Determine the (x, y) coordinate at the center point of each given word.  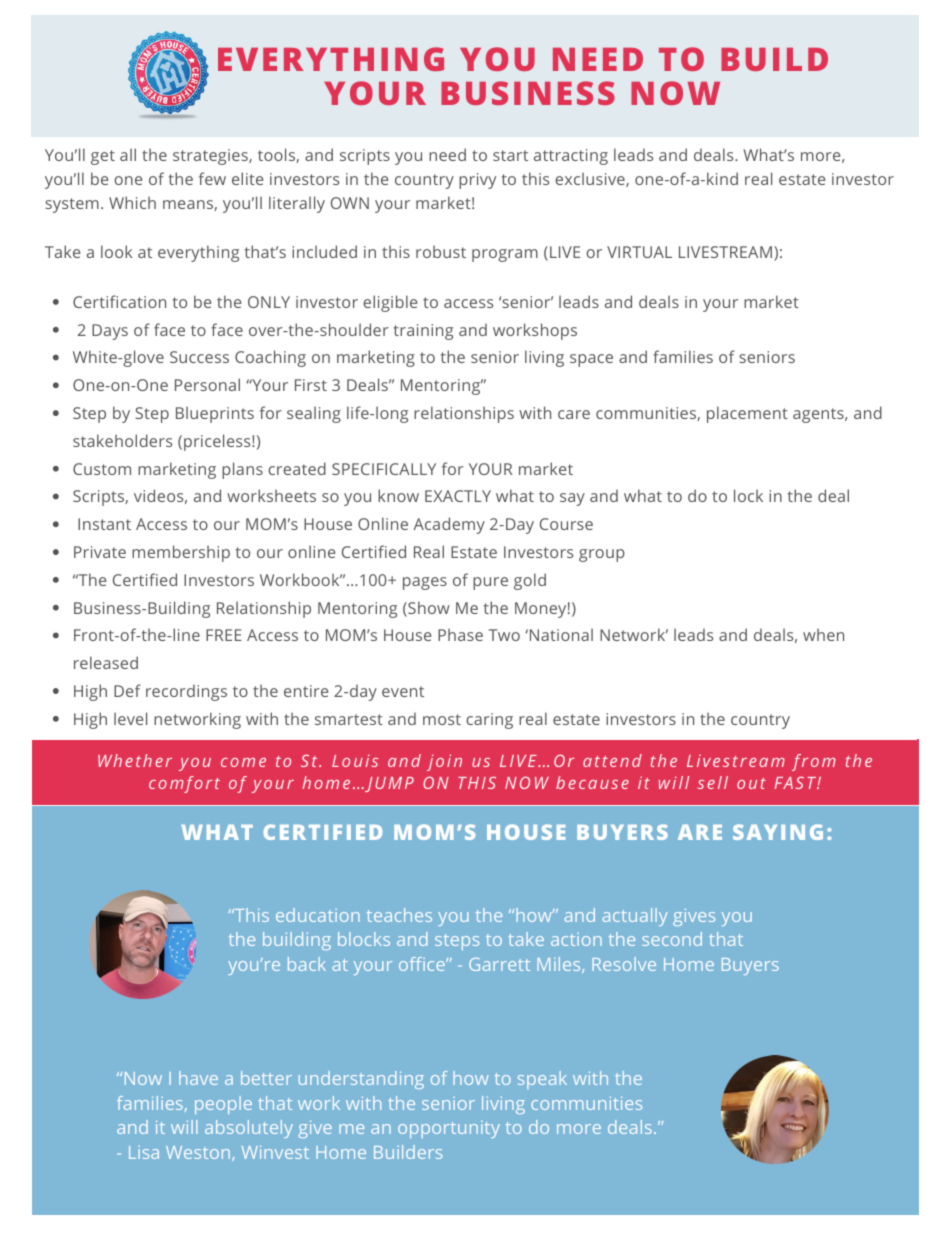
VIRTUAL (639, 252)
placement (747, 414)
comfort (184, 784)
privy (477, 181)
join (444, 762)
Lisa (144, 1152)
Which (132, 202)
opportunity (449, 1129)
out (751, 783)
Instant (104, 524)
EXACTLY (458, 496)
